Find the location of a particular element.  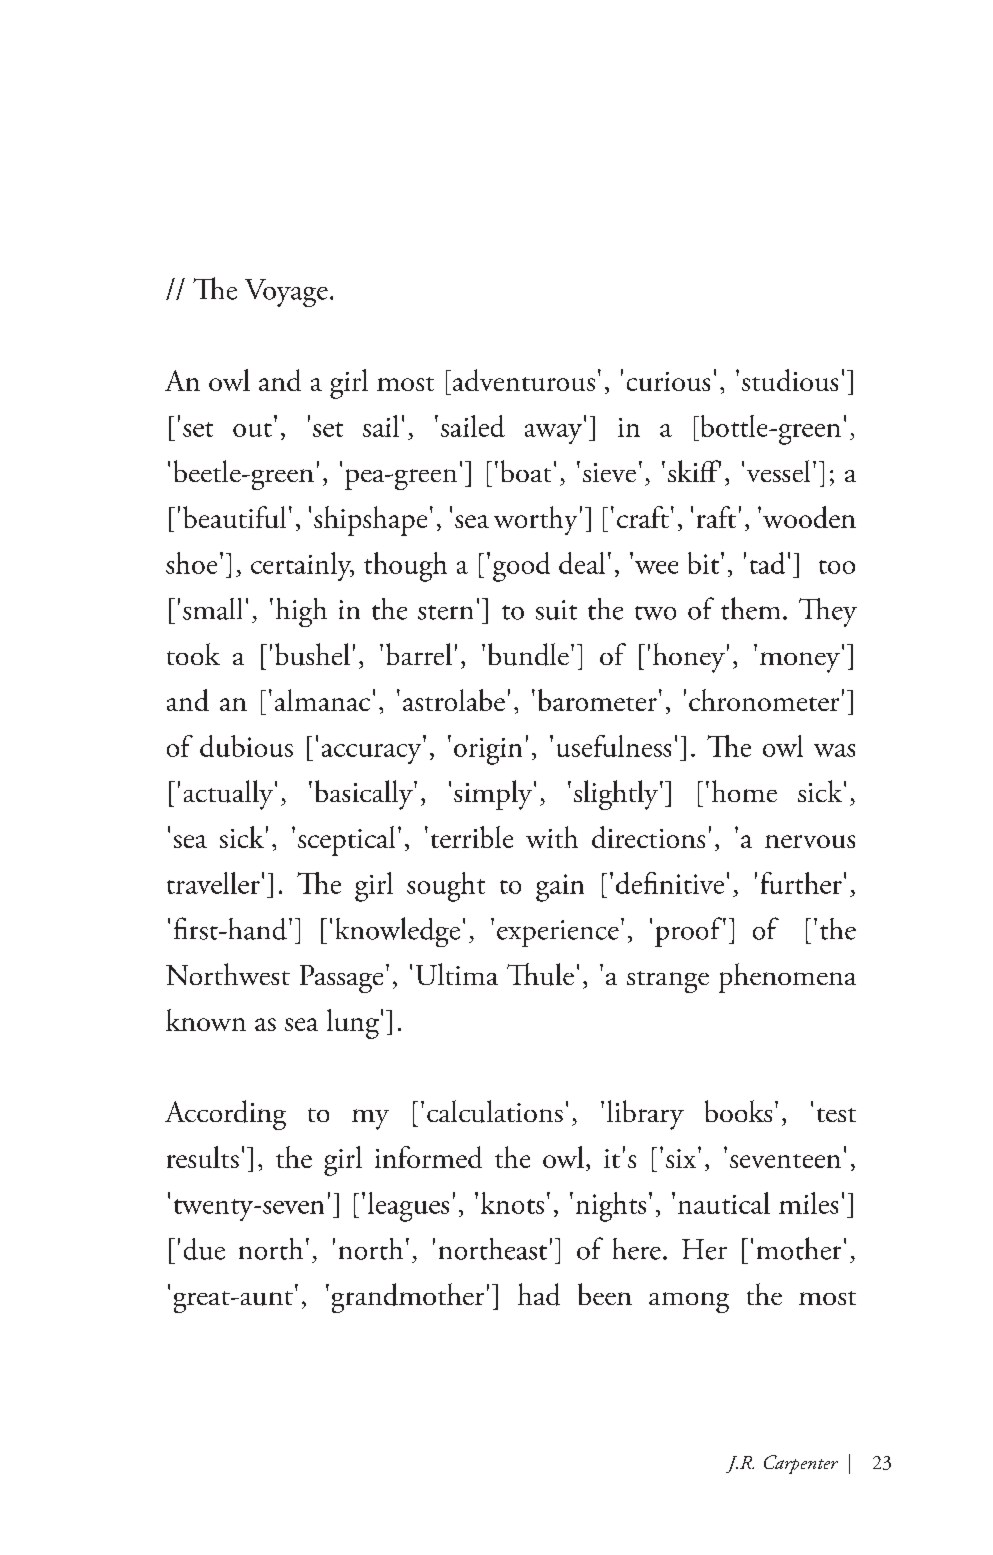

studious is located at coordinates (790, 380).
